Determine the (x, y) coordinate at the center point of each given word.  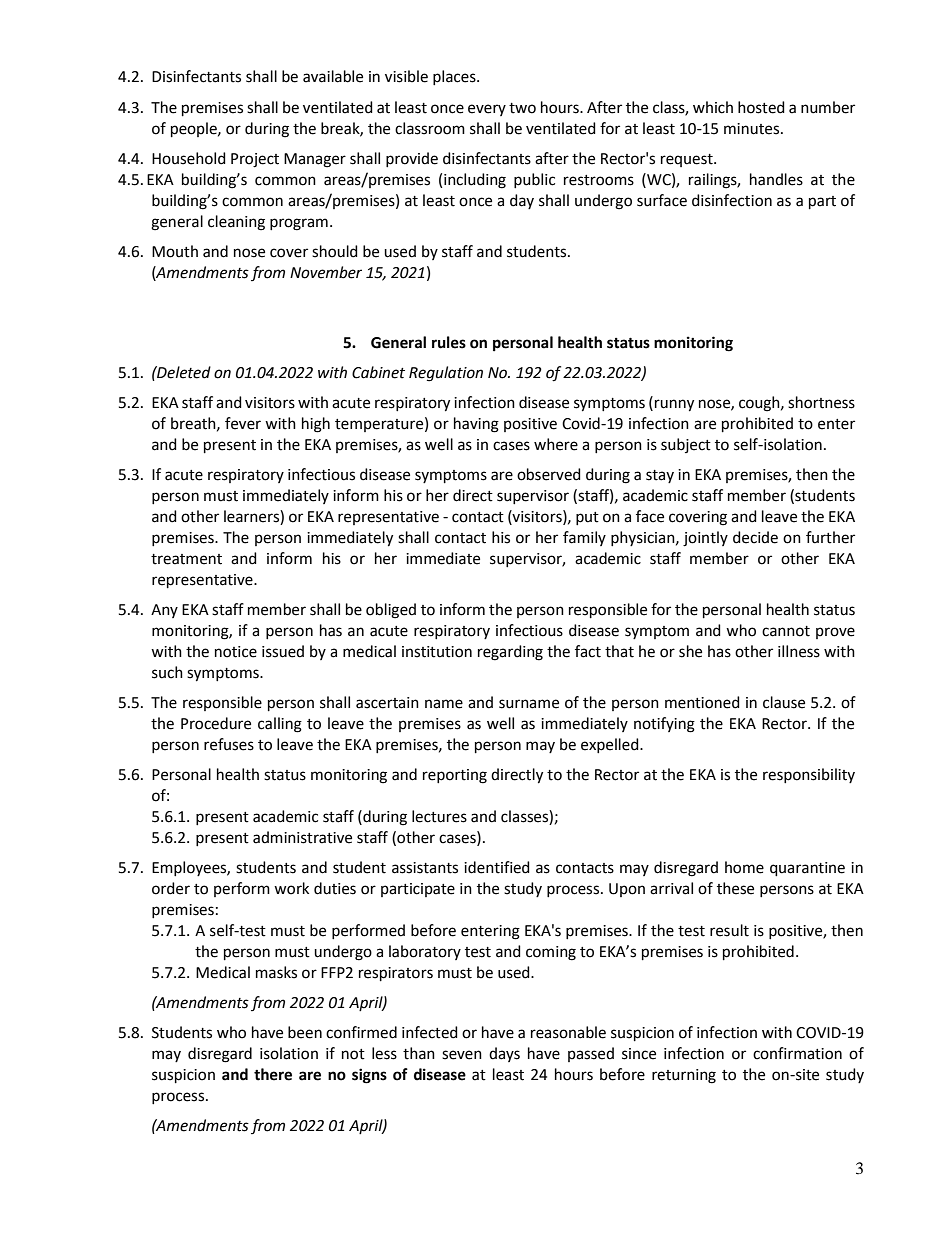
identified (497, 867)
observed (549, 474)
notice (236, 652)
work (291, 888)
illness (799, 651)
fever (243, 423)
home (744, 867)
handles (776, 179)
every (487, 110)
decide (755, 537)
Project (255, 160)
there (273, 1074)
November (326, 272)
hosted (761, 107)
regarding (510, 653)
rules (449, 342)
